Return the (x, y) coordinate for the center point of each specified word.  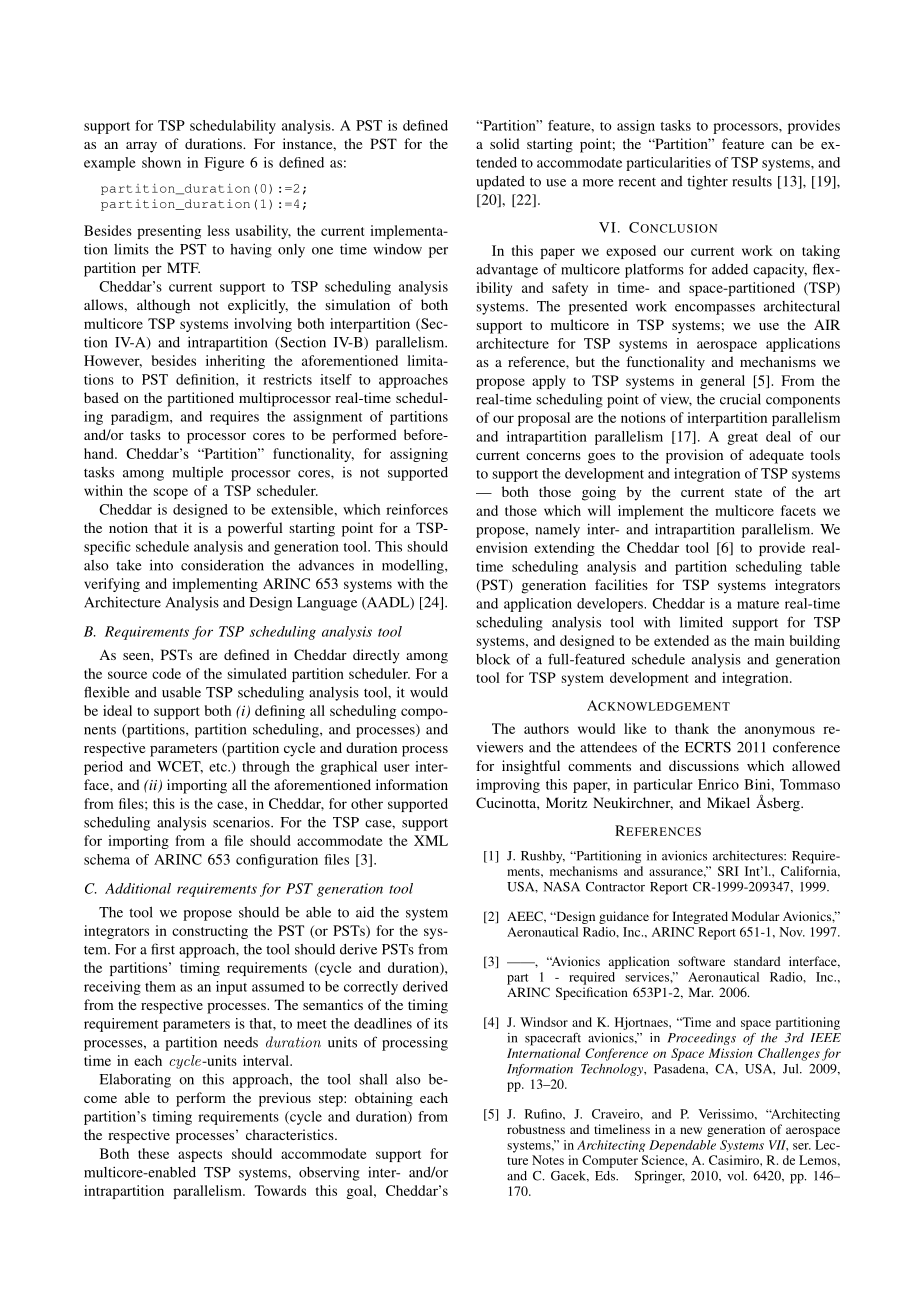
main (769, 640)
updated (500, 183)
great (742, 439)
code (166, 673)
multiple (197, 474)
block (493, 659)
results (752, 181)
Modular (756, 916)
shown (161, 162)
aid (365, 912)
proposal (544, 419)
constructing (210, 932)
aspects (200, 1156)
